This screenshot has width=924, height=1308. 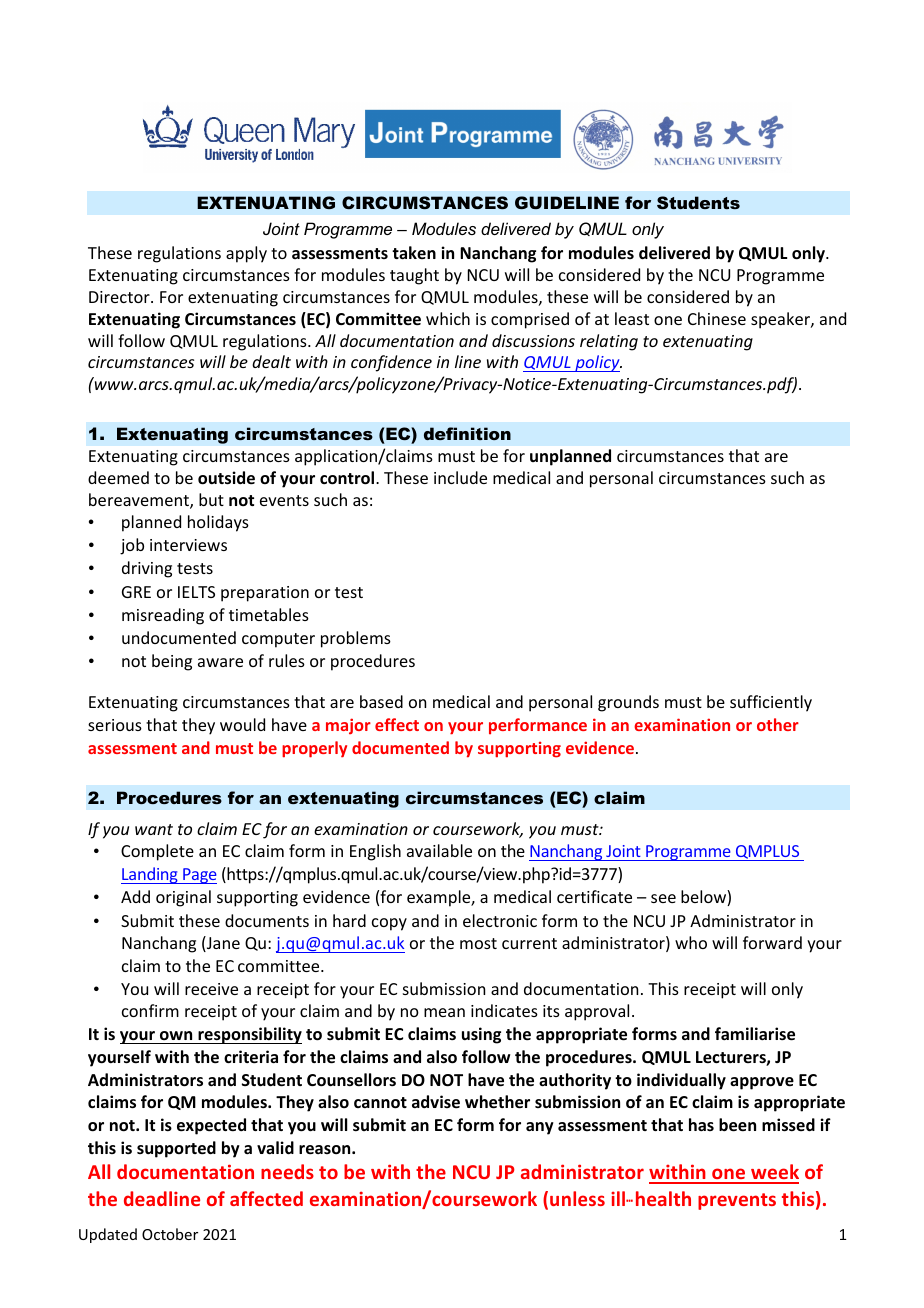 What do you see at coordinates (778, 724) in the screenshot?
I see `other` at bounding box center [778, 724].
